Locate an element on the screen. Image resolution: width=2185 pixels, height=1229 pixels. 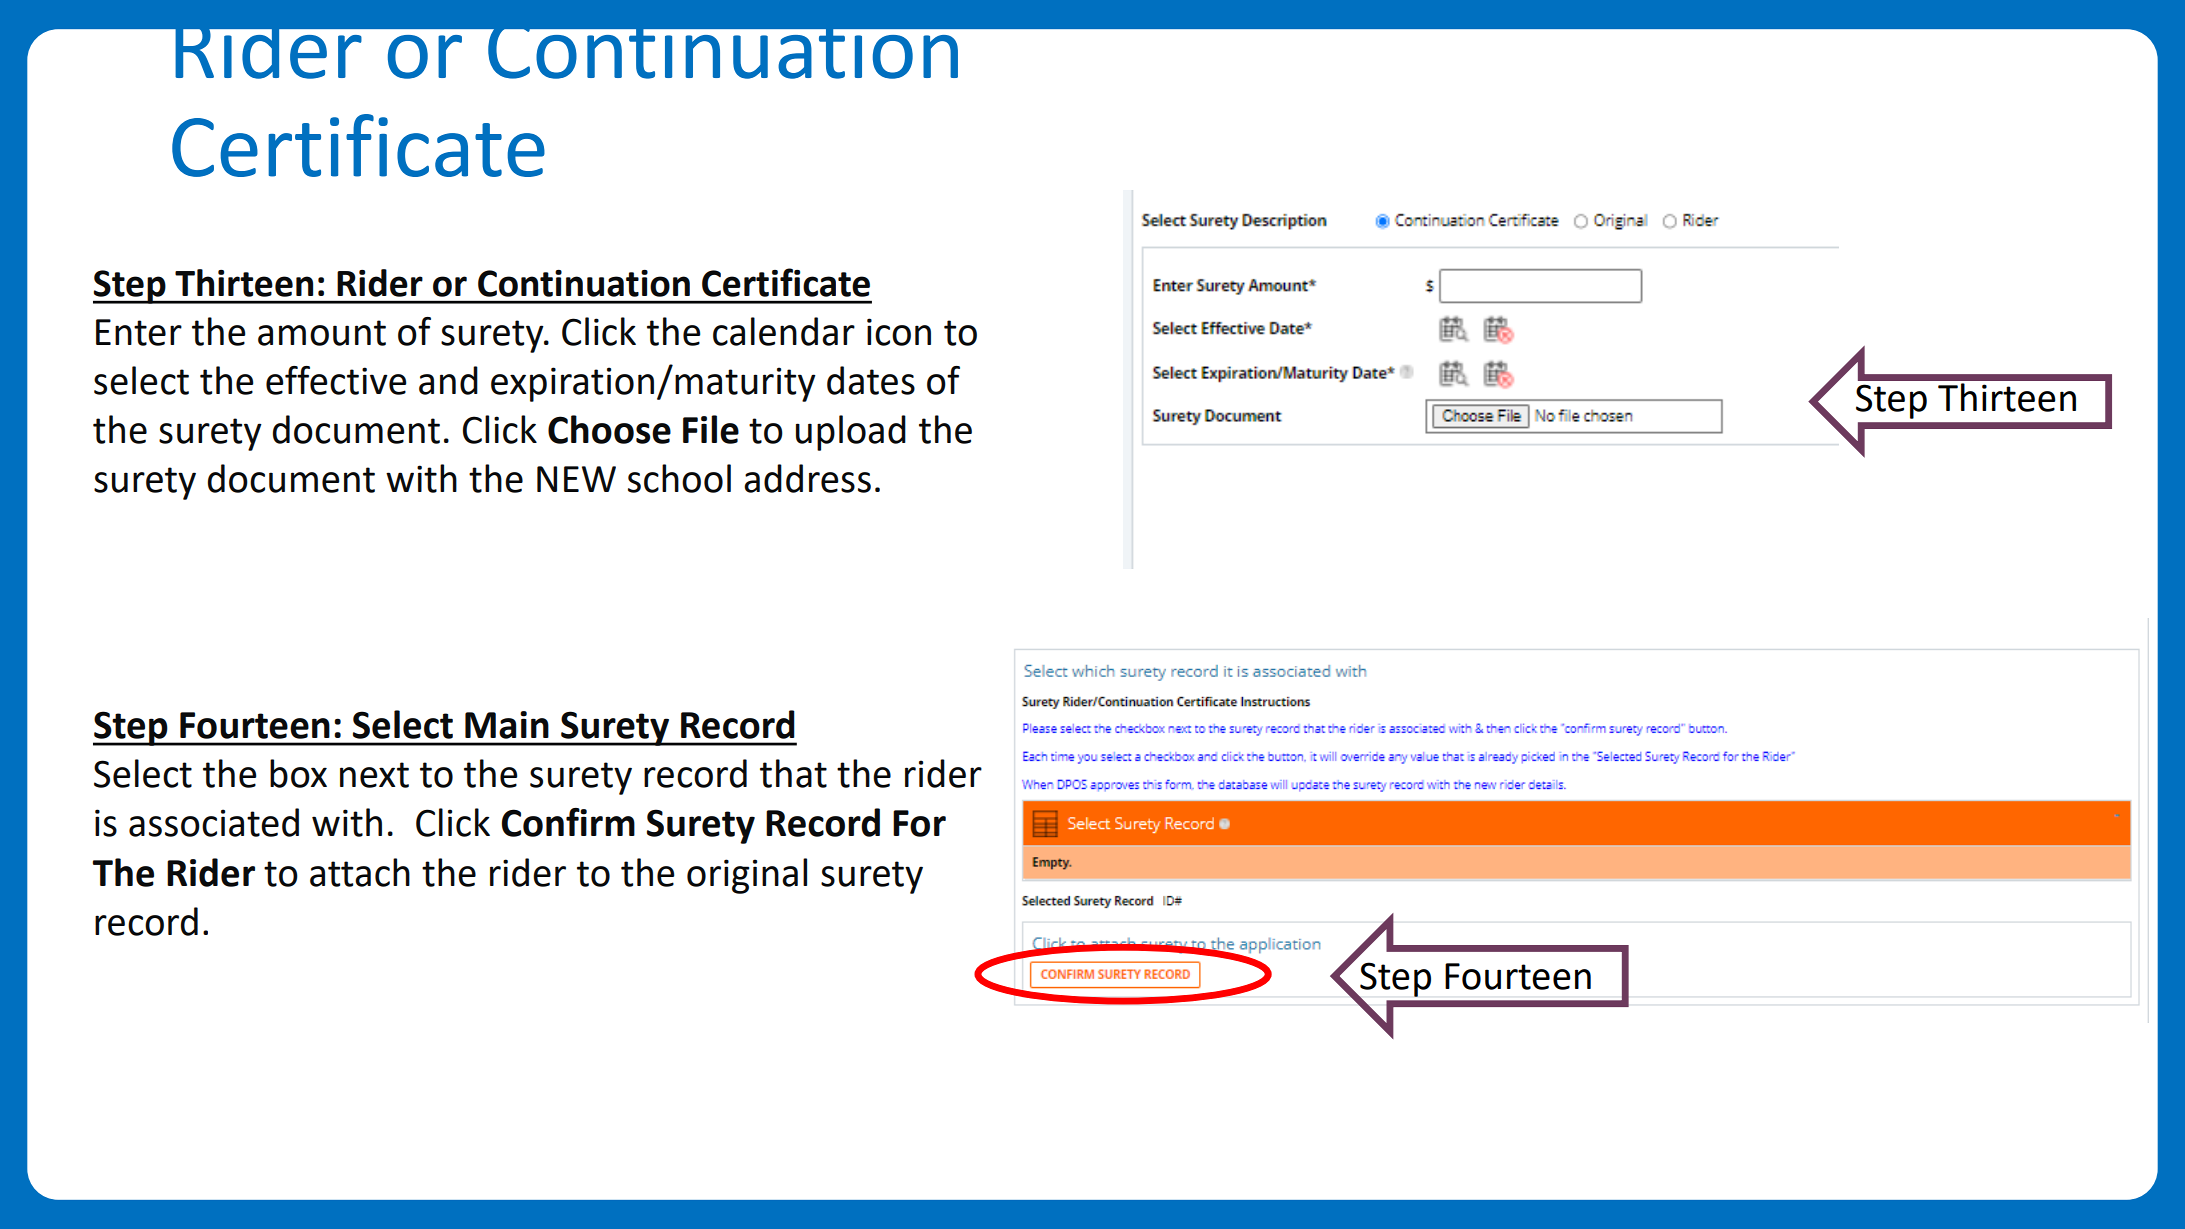
school is located at coordinates (679, 478).
